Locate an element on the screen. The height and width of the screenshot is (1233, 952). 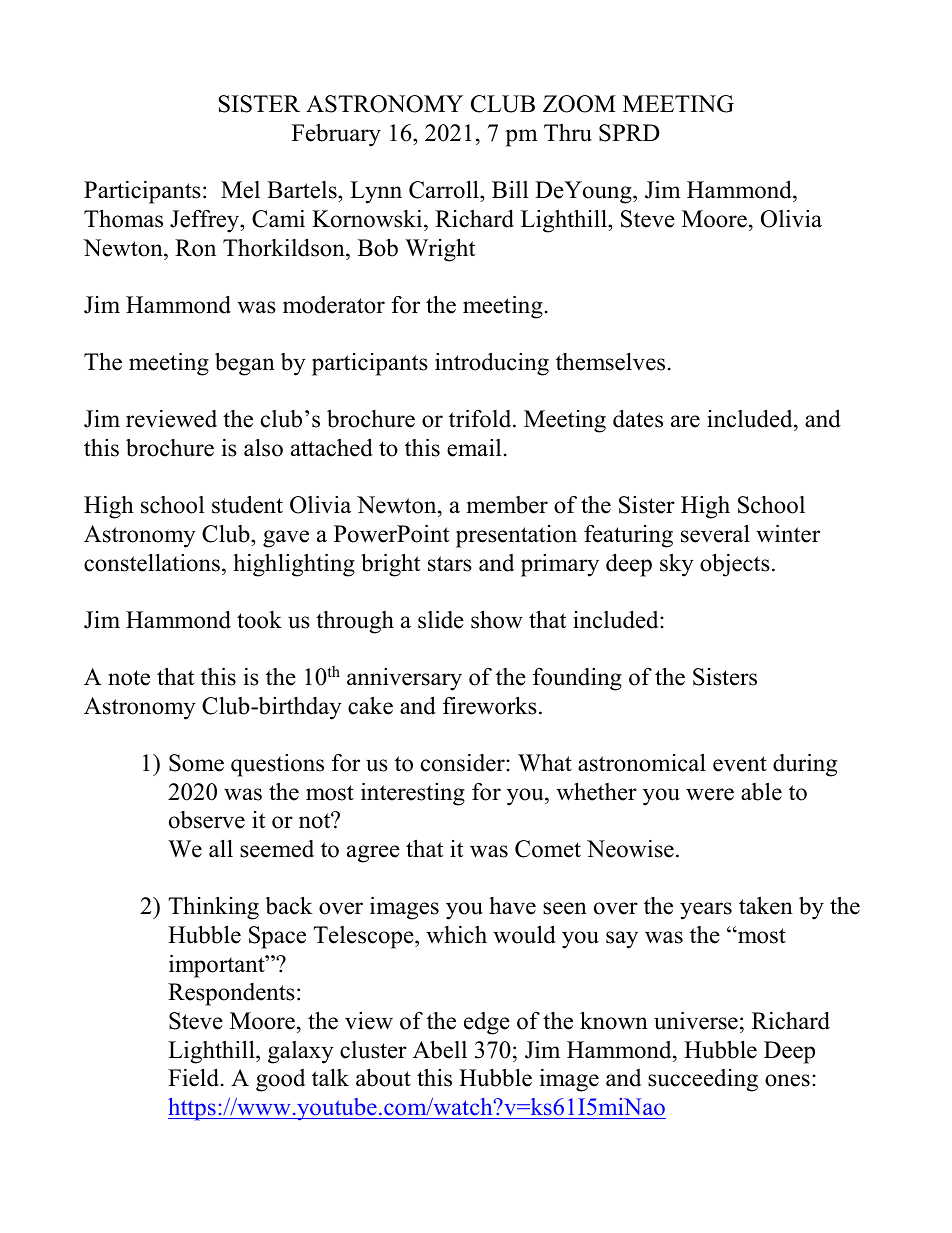
objects is located at coordinates (735, 565).
